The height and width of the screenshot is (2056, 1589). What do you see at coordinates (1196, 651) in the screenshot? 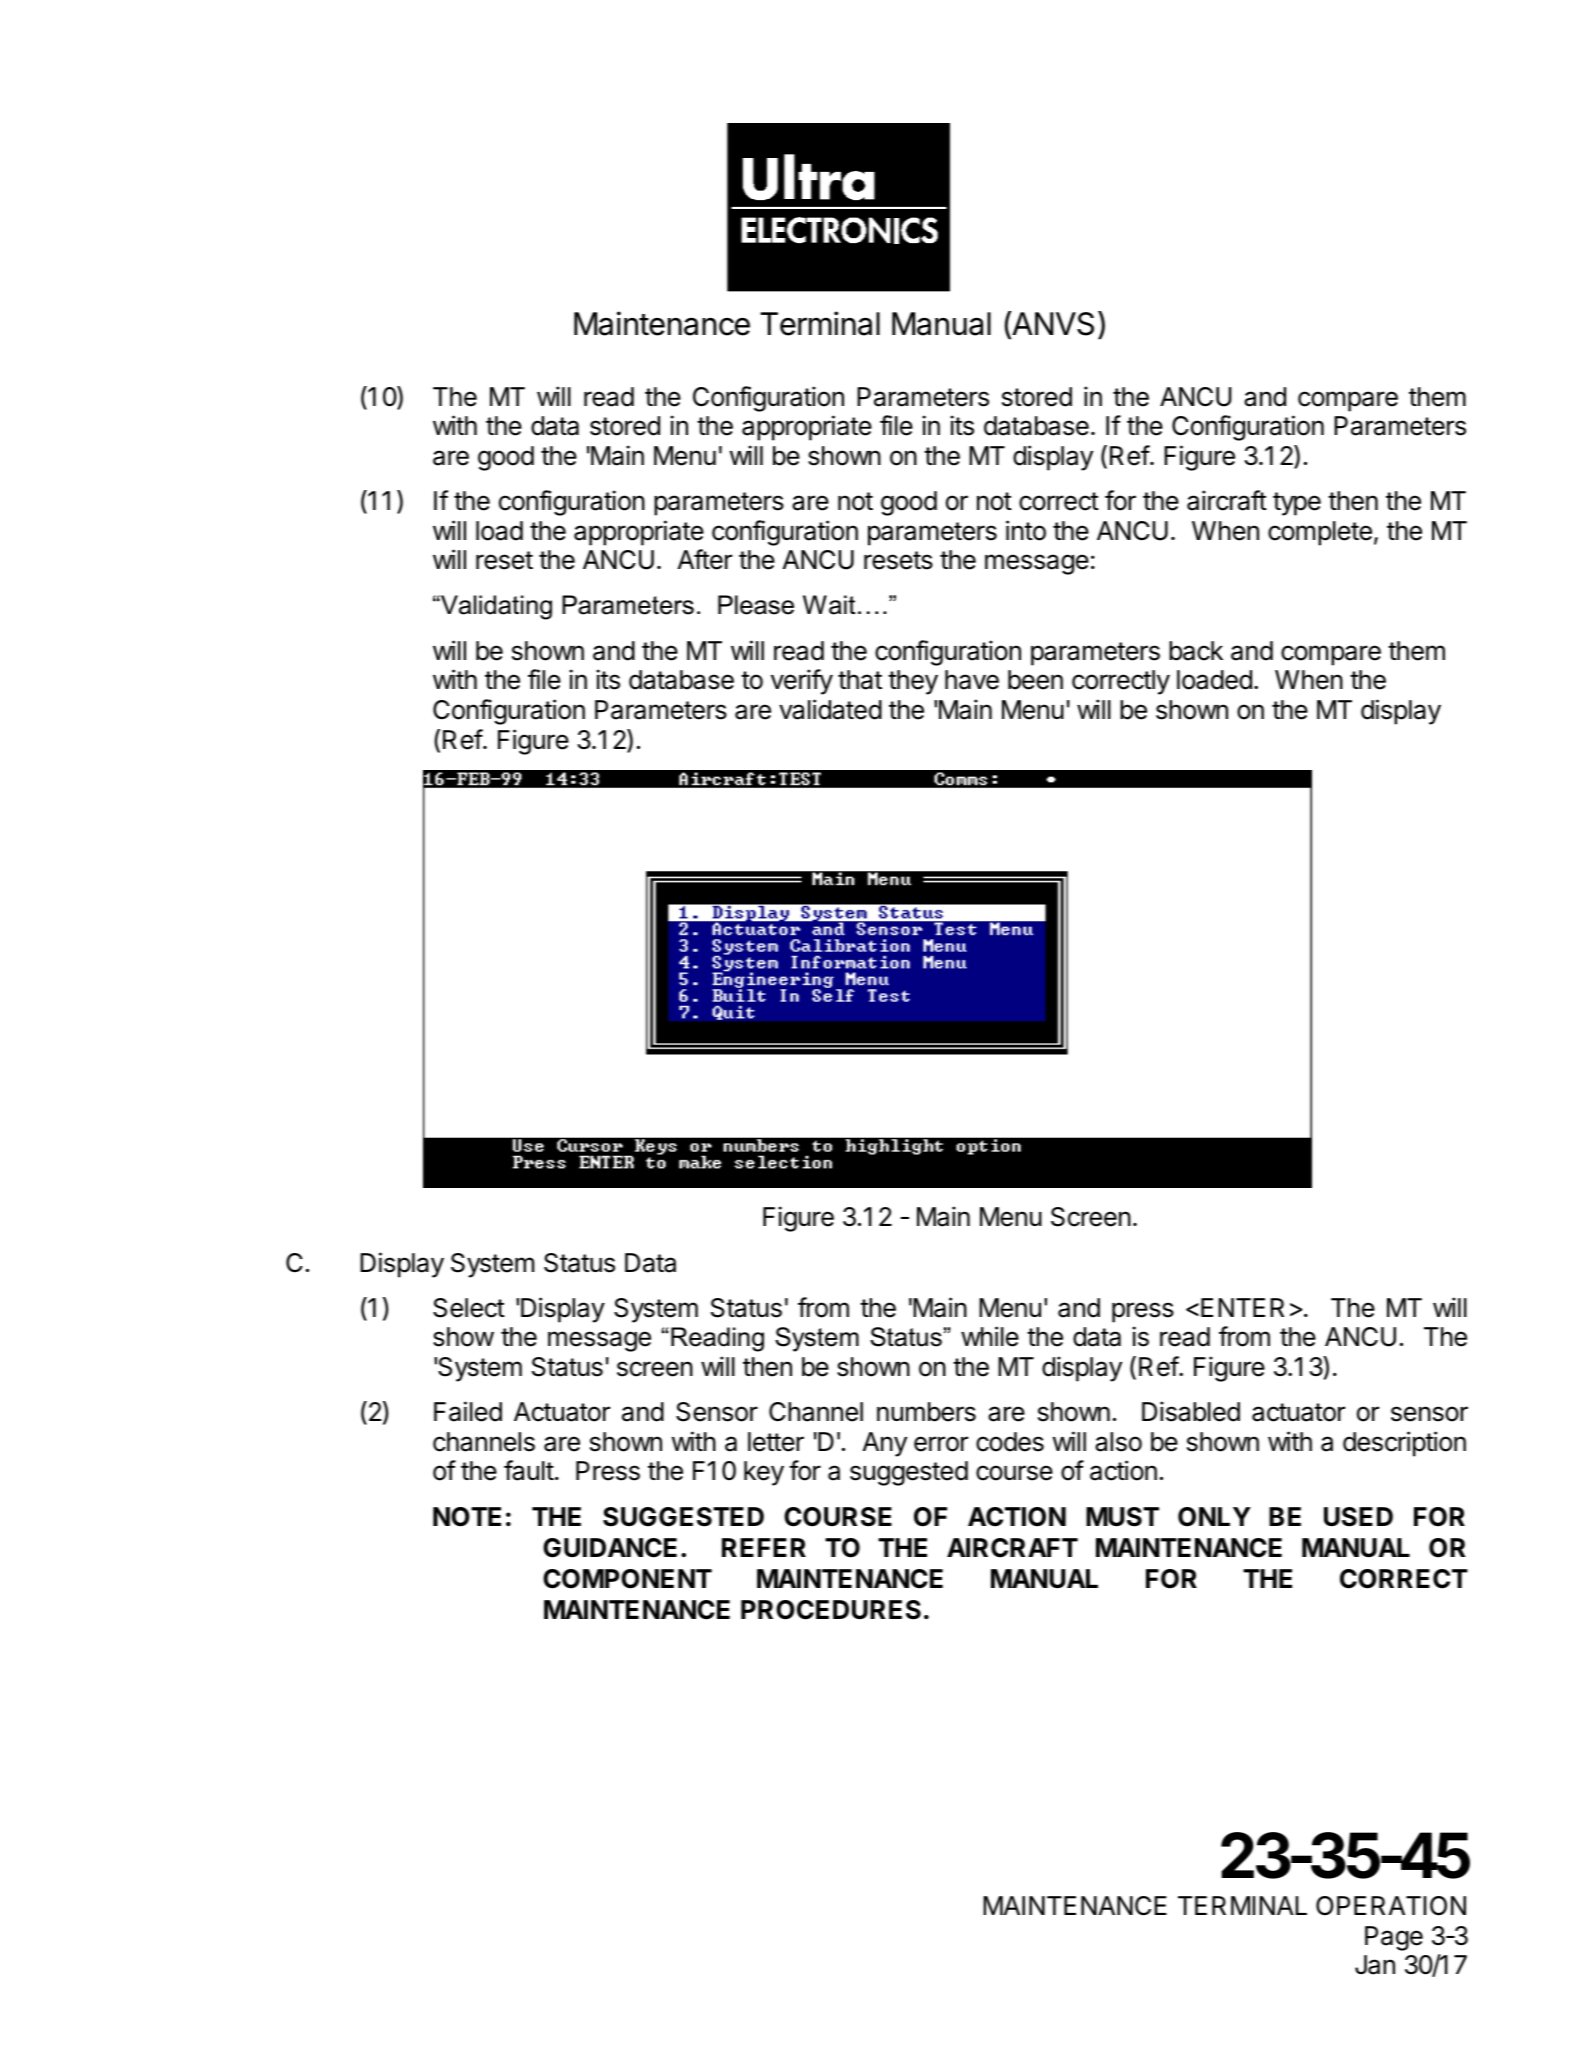
I see `back` at bounding box center [1196, 651].
